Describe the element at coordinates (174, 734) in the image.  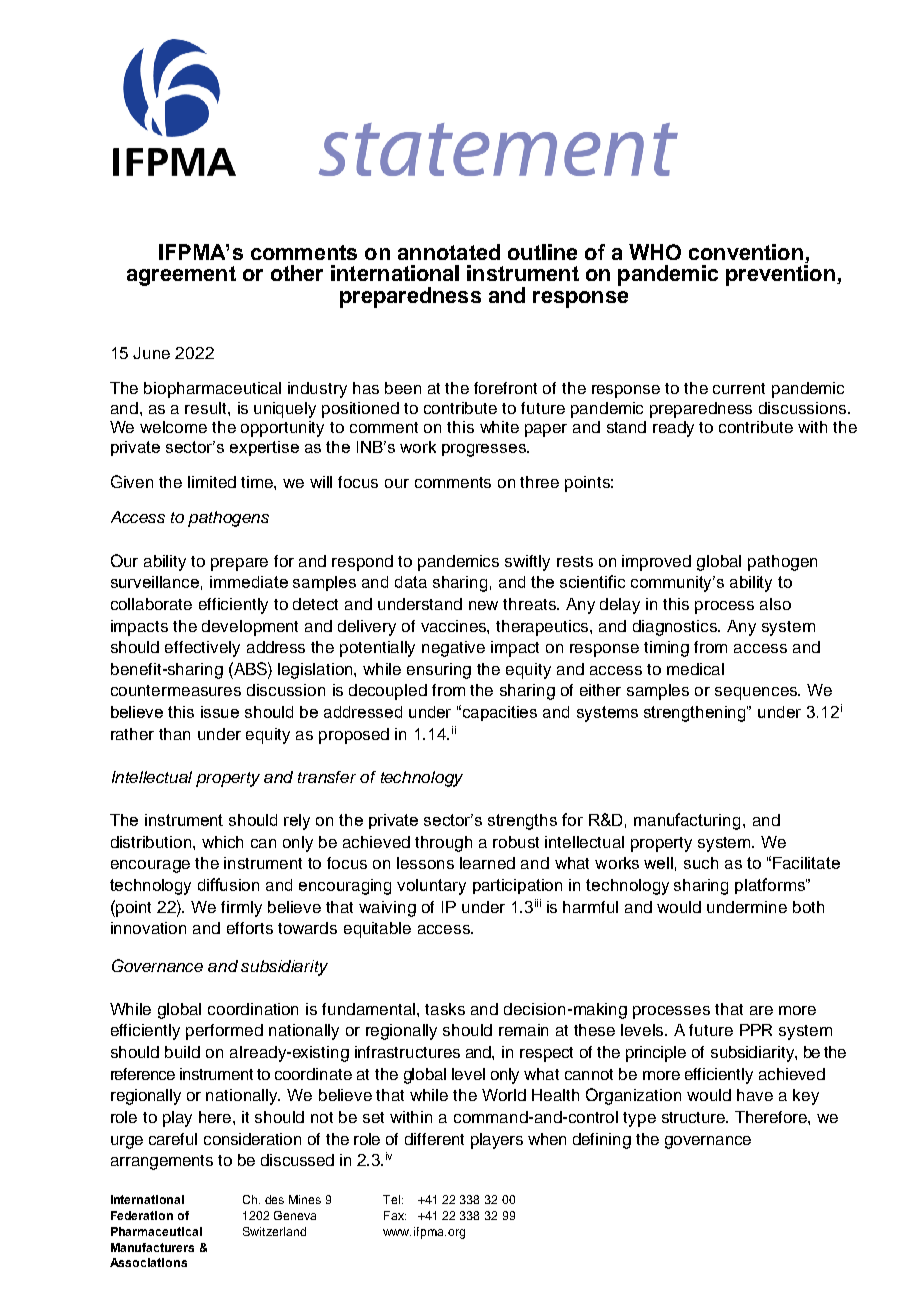
I see `than` at that location.
